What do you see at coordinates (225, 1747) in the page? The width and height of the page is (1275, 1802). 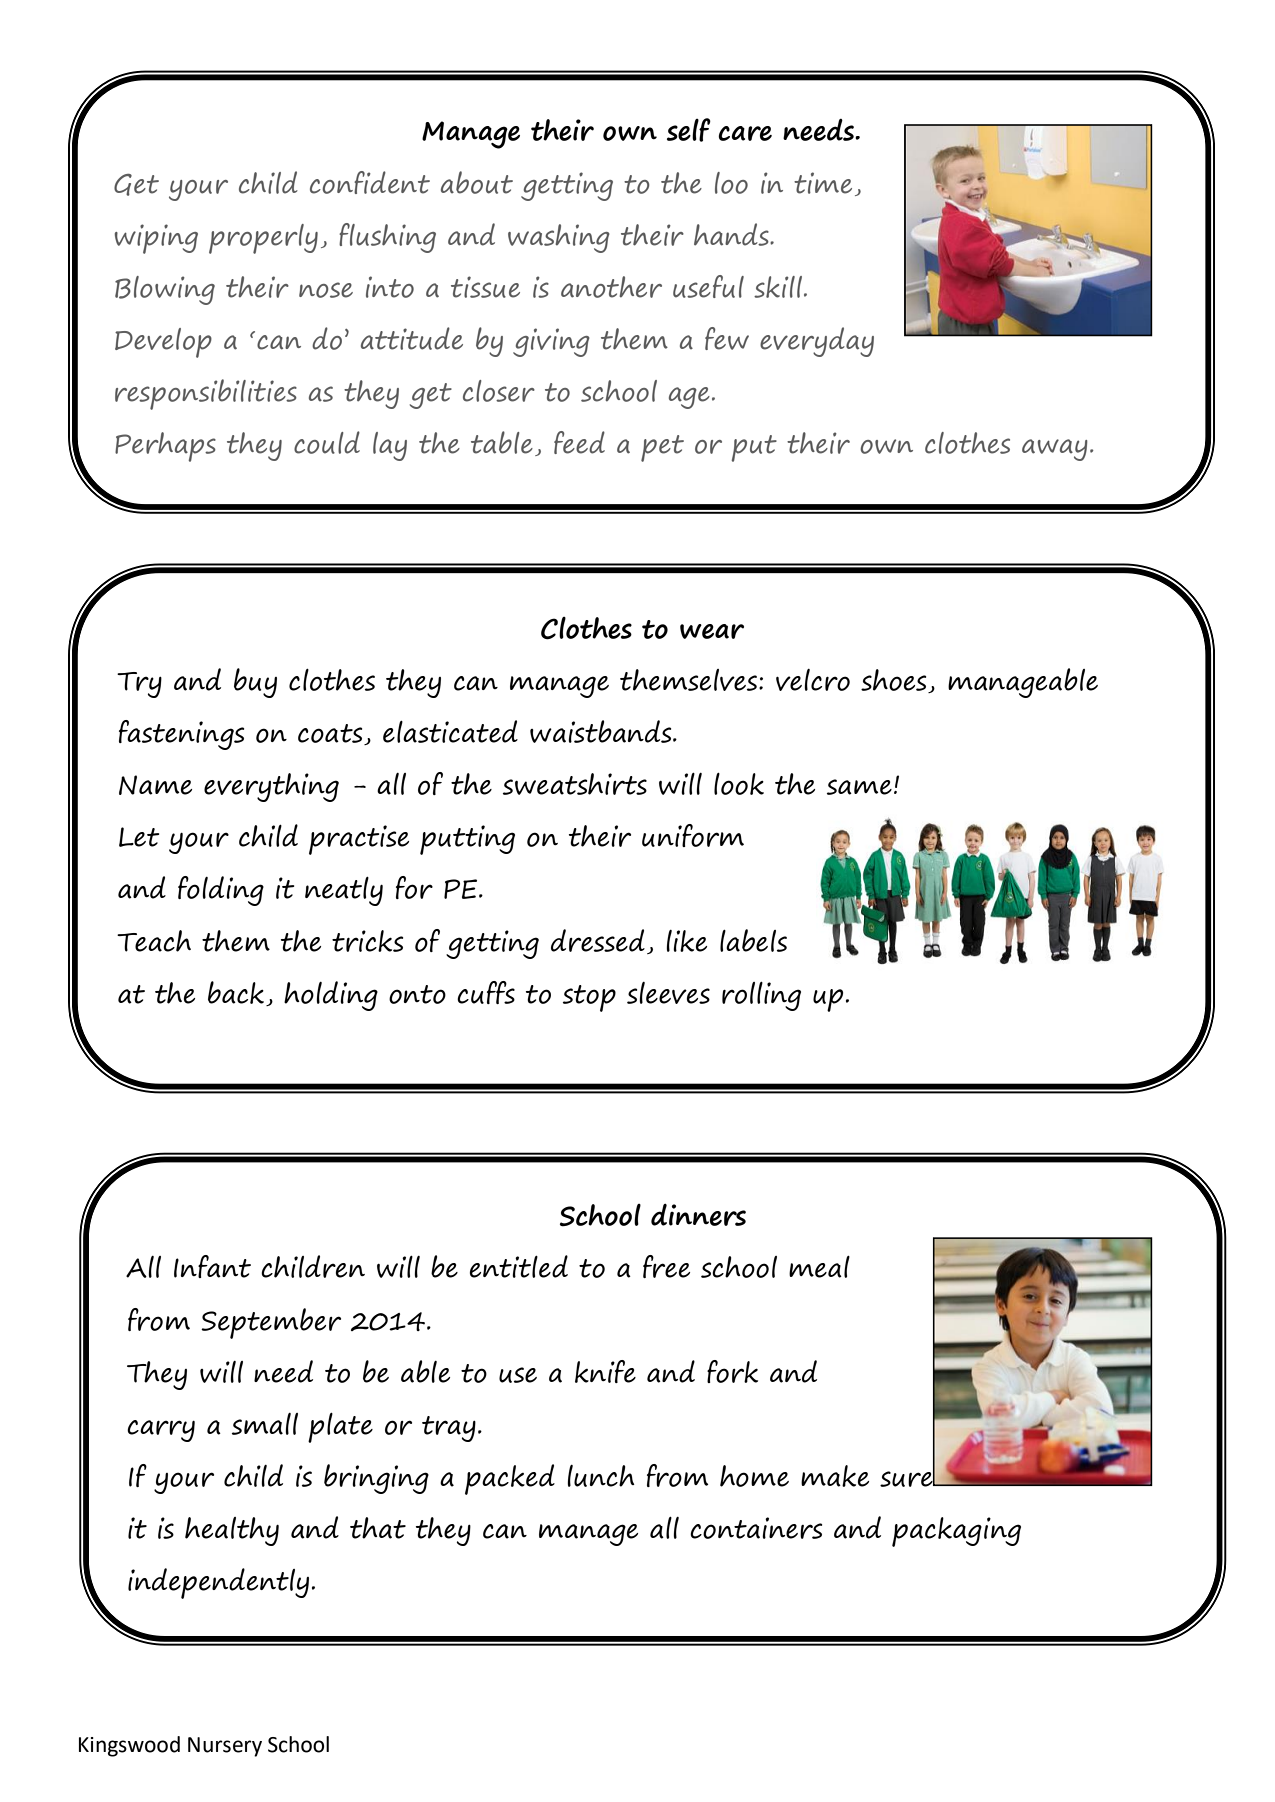 I see `Nursery` at bounding box center [225, 1747].
